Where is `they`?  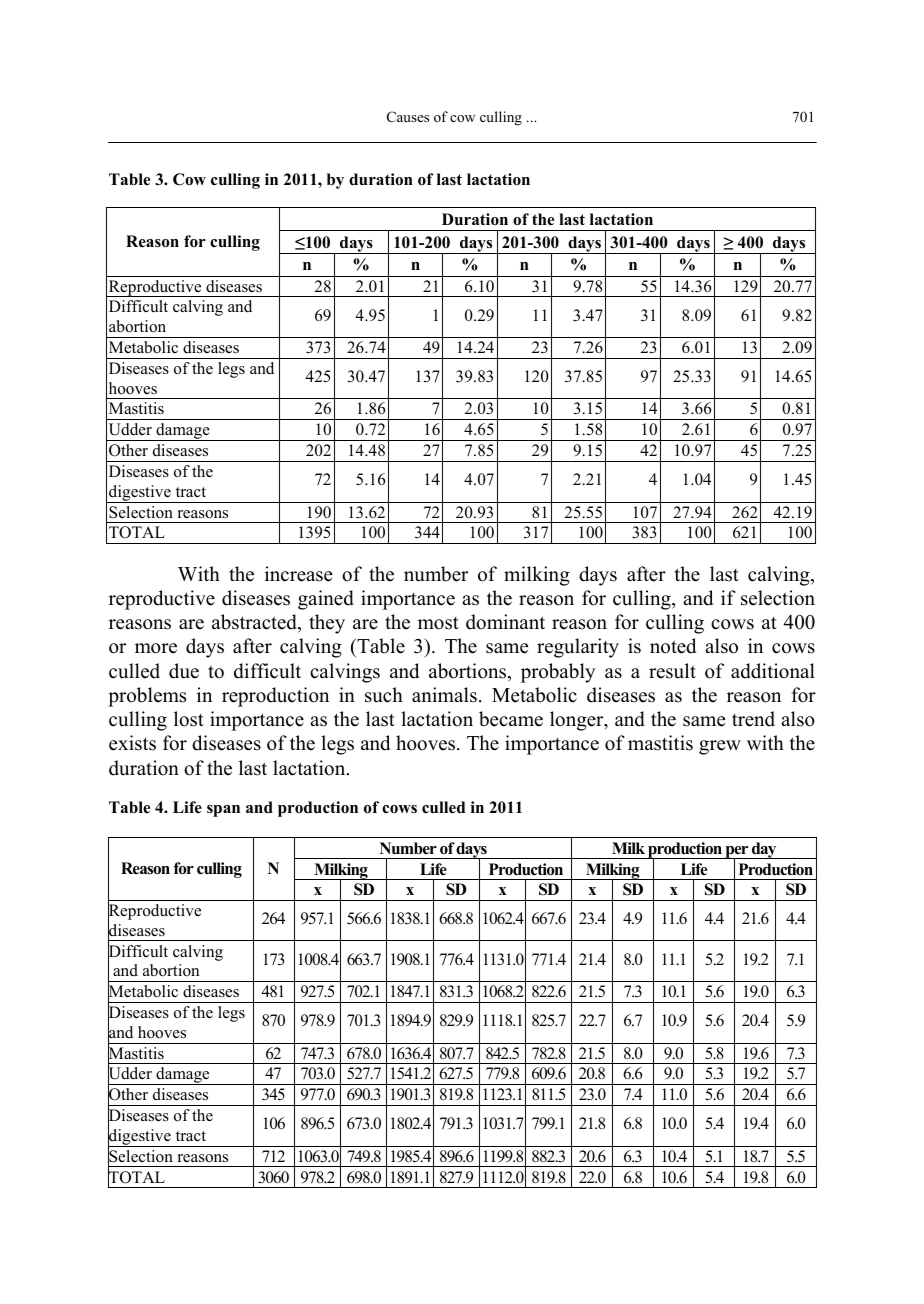
they is located at coordinates (327, 624).
